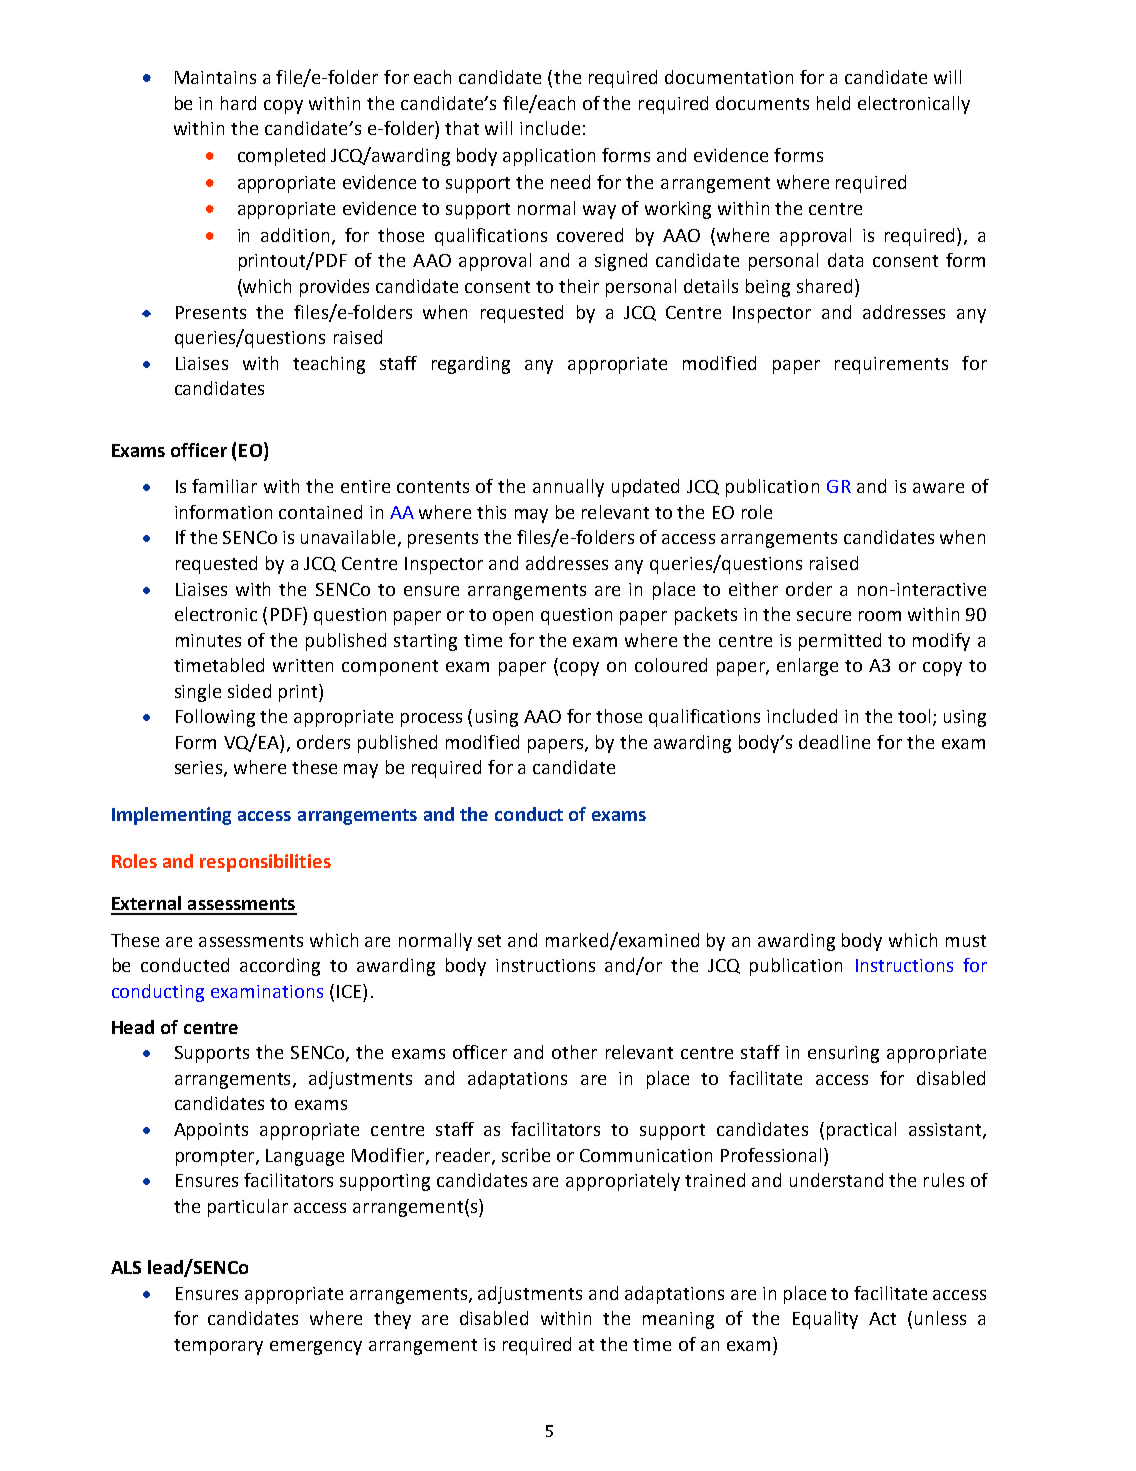  Describe the element at coordinates (238, 103) in the image. I see `hard` at that location.
